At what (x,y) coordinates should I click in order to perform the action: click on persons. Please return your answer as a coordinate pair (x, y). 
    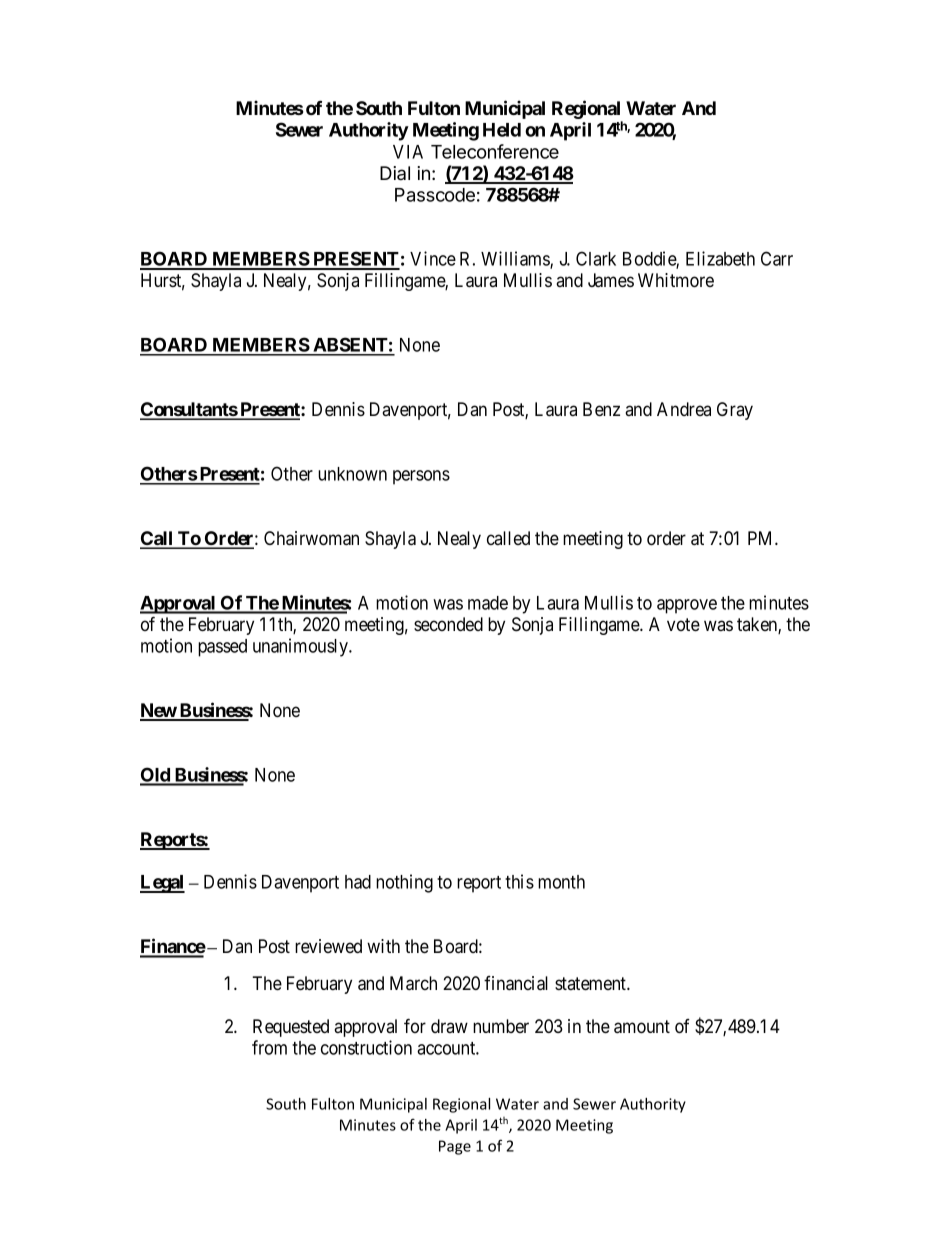
    Looking at the image, I should click on (421, 477).
